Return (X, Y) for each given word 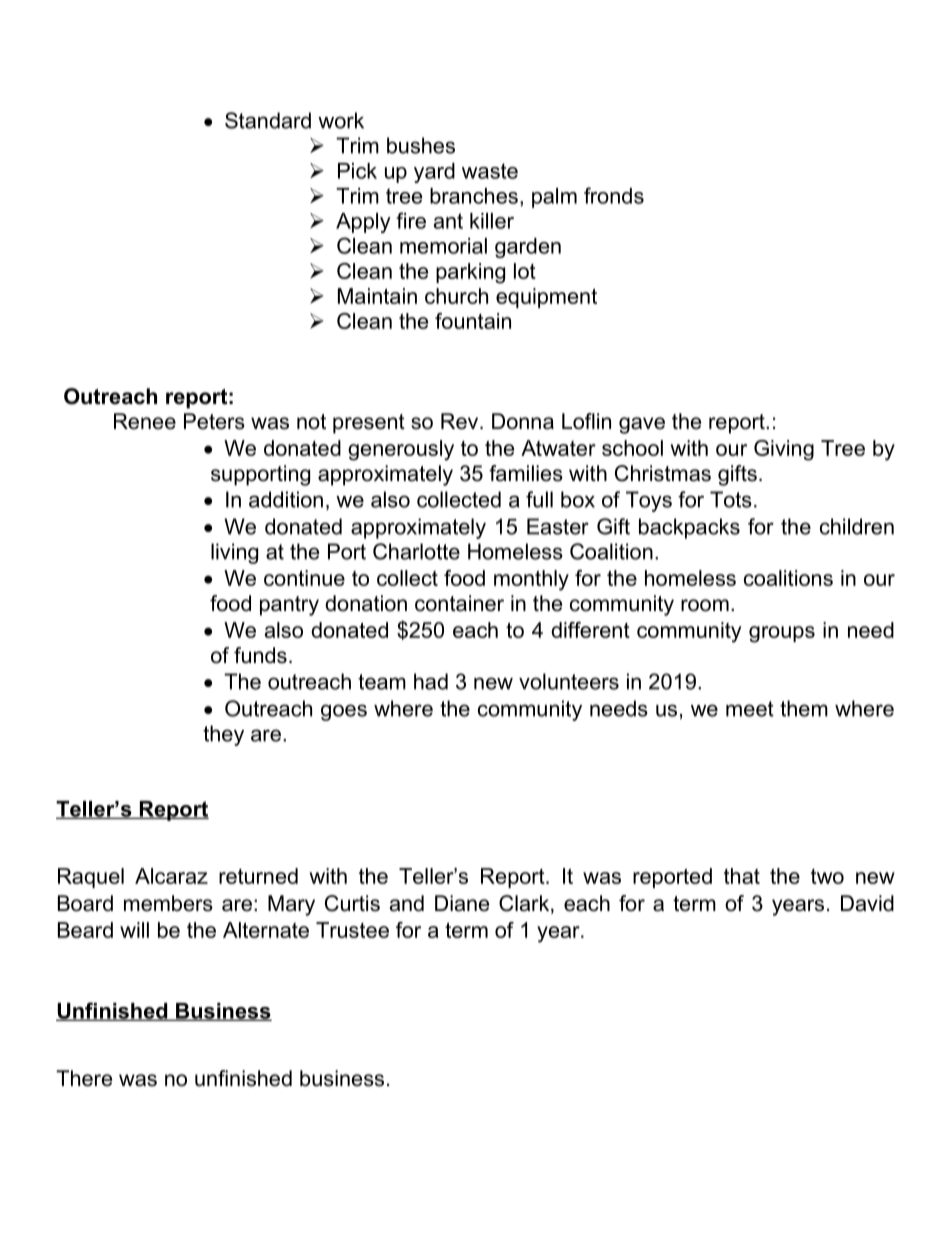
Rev (461, 421)
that (742, 876)
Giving (784, 450)
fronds (614, 195)
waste (490, 171)
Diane (462, 903)
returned (258, 876)
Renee (145, 421)
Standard (268, 120)
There (84, 1078)
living (234, 553)
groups (782, 634)
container (459, 603)
